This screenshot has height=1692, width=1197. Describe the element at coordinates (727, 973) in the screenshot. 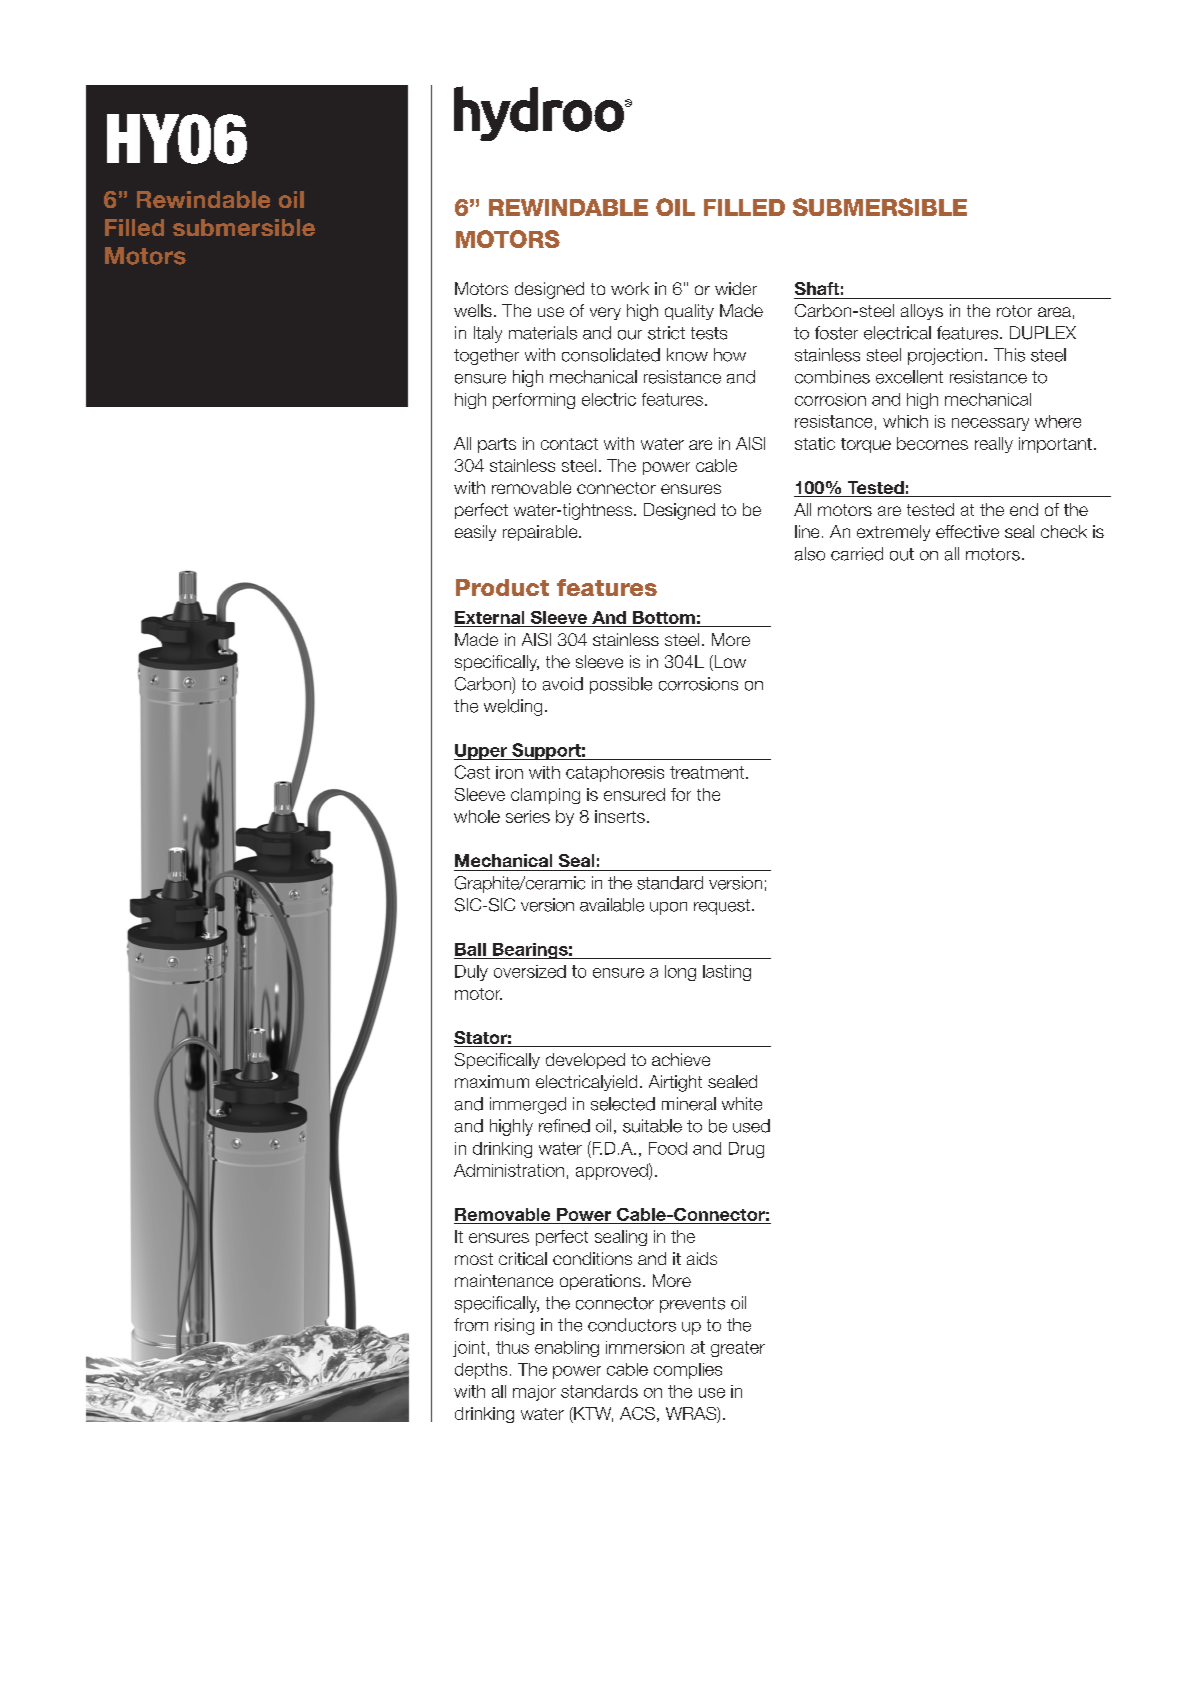

I see `lasting` at that location.
